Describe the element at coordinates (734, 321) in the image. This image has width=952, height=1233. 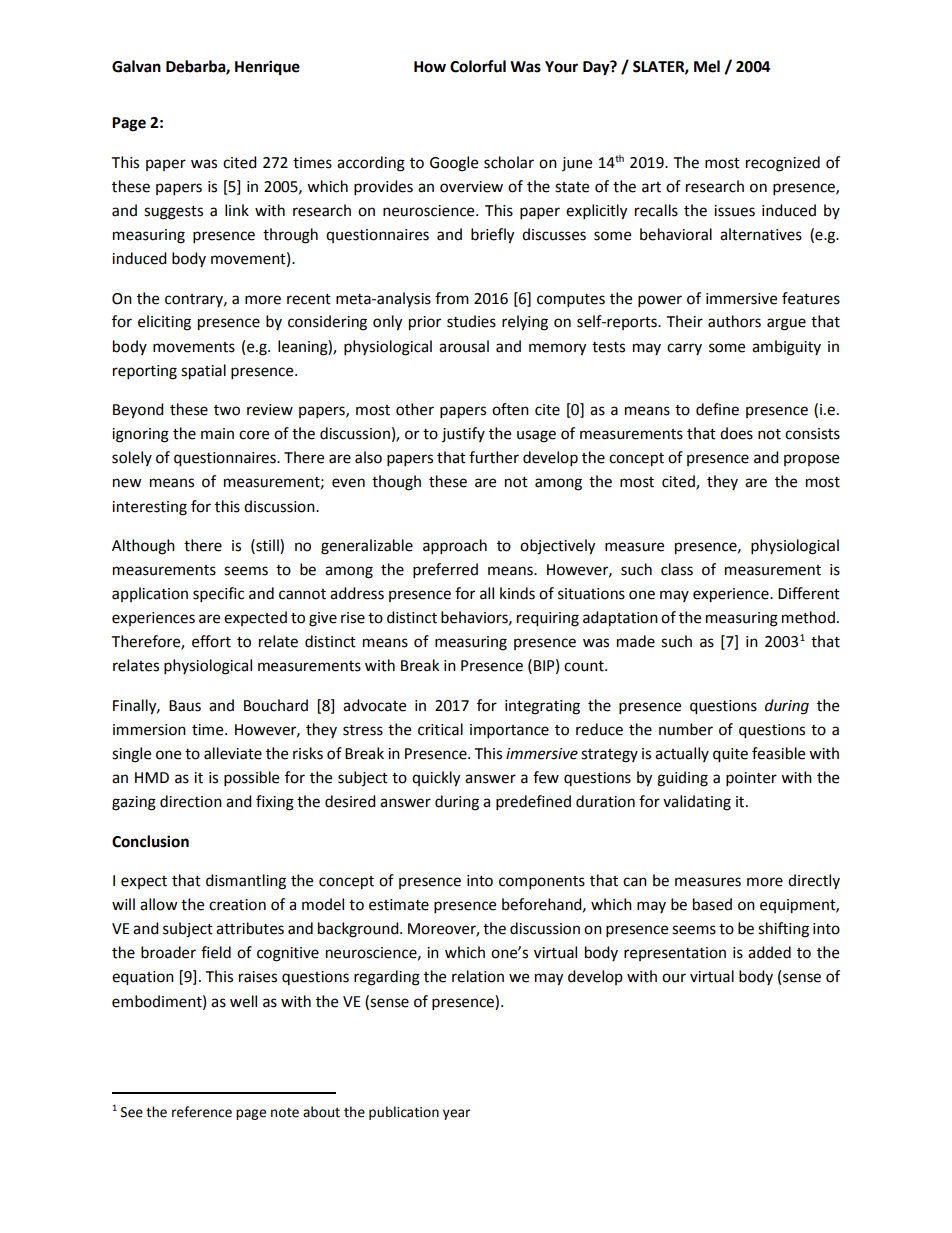
I see `authors` at that location.
